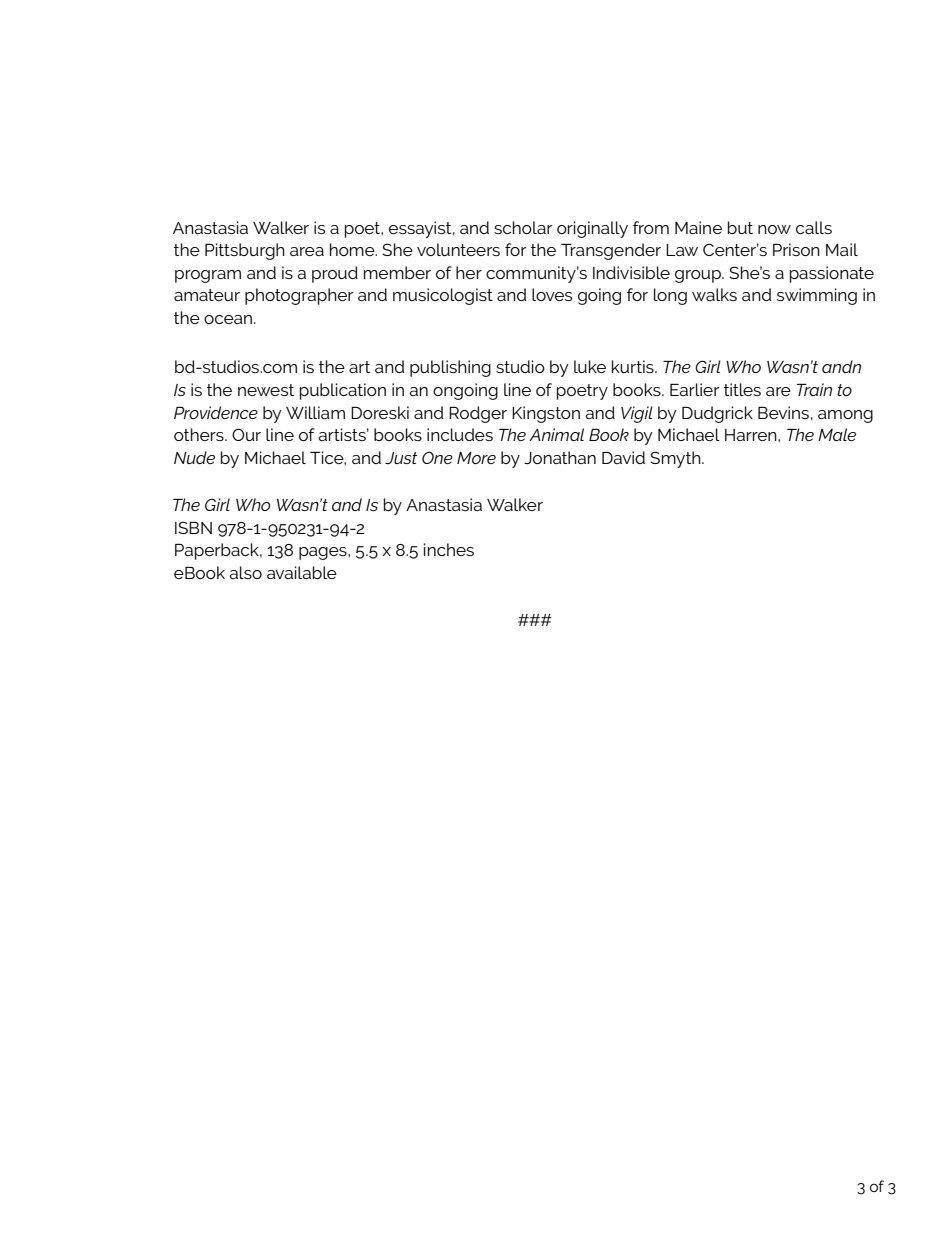 The image size is (952, 1233). Describe the element at coordinates (523, 227) in the document. I see `scholar` at that location.
